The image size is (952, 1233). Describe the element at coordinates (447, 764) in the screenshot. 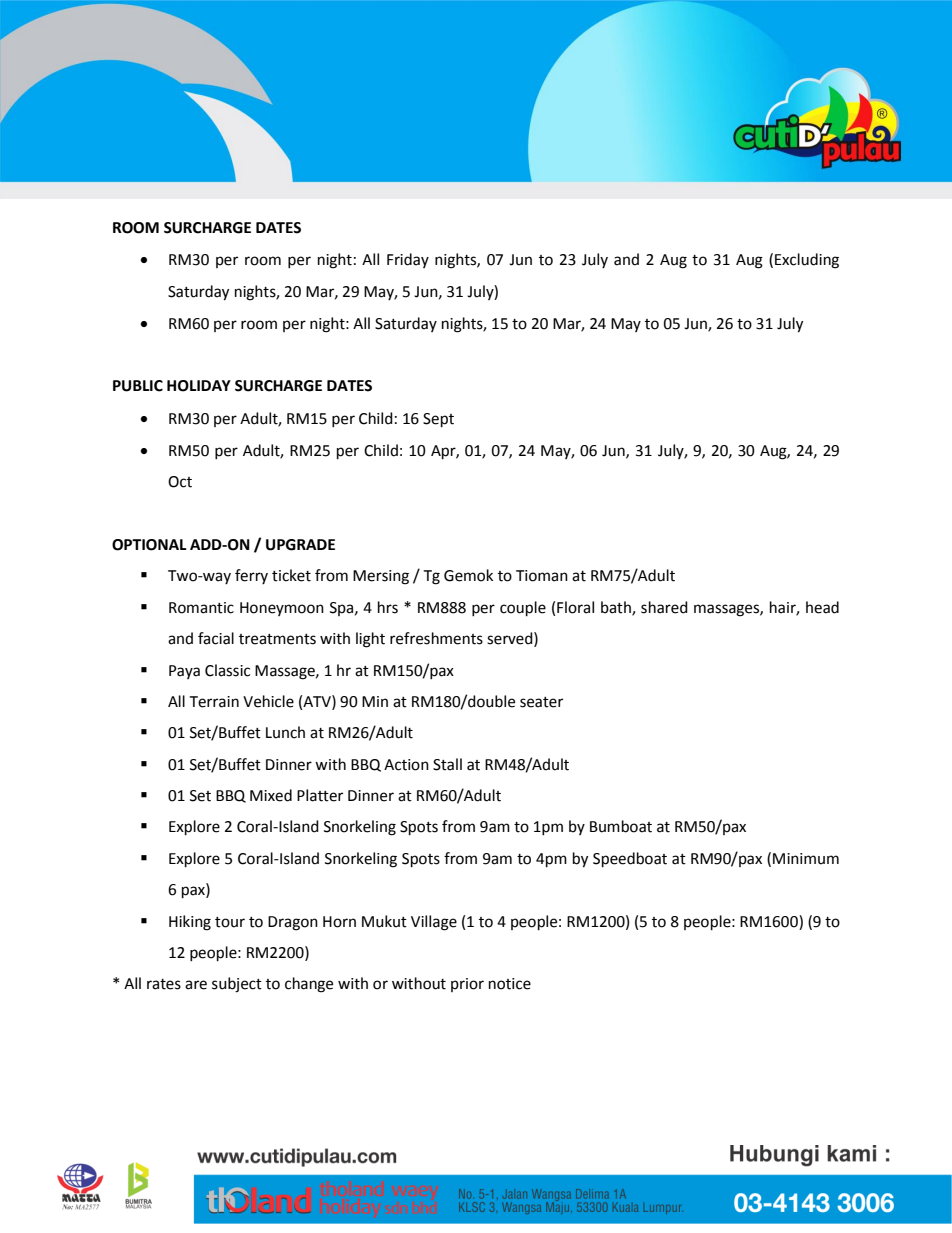

I see `Stall` at that location.
